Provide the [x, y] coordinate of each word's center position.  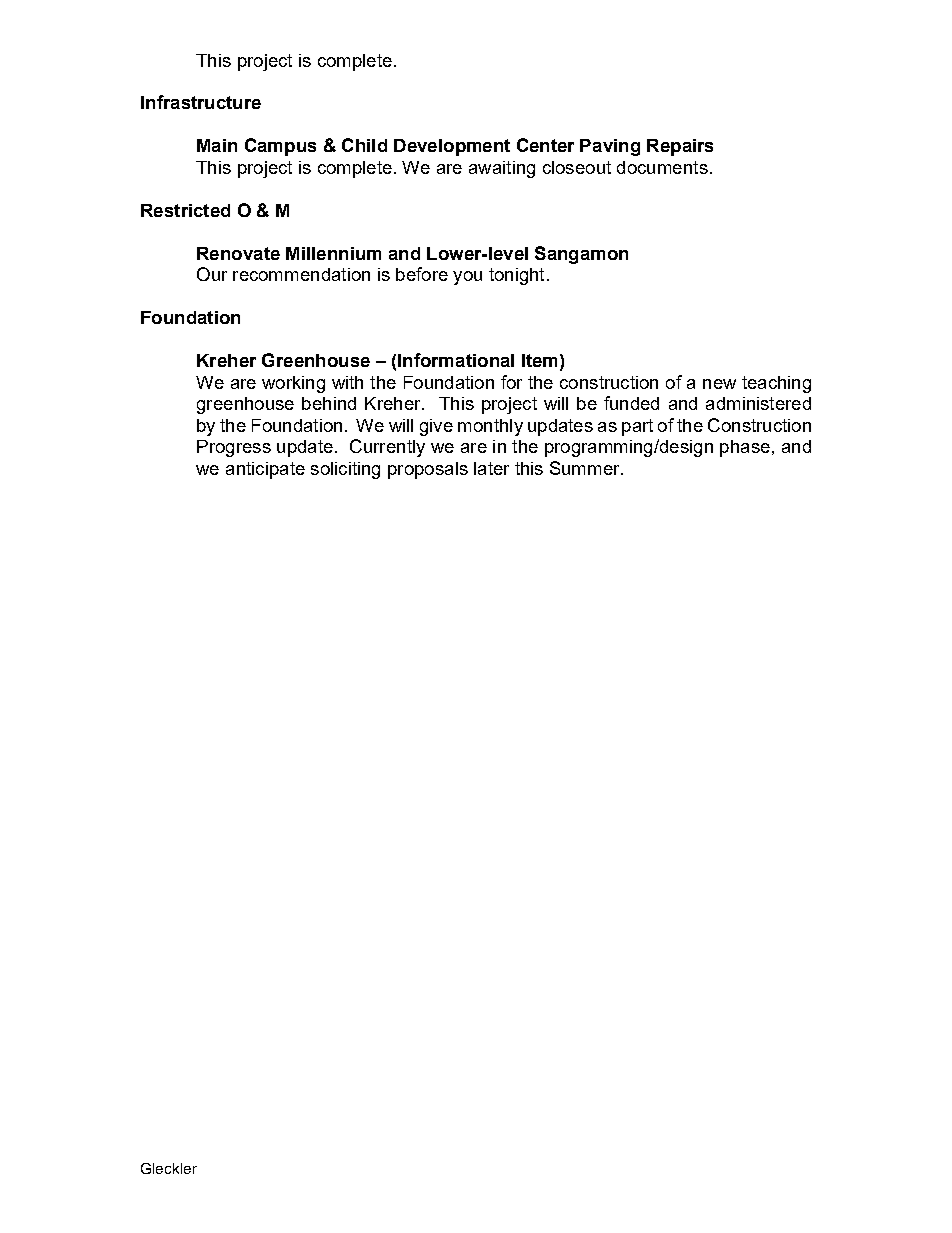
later [491, 468]
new [719, 384]
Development [452, 147]
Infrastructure [201, 102]
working [293, 384]
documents [662, 167]
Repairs [680, 147]
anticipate [265, 470]
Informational [456, 360]
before [422, 274]
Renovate [238, 253]
